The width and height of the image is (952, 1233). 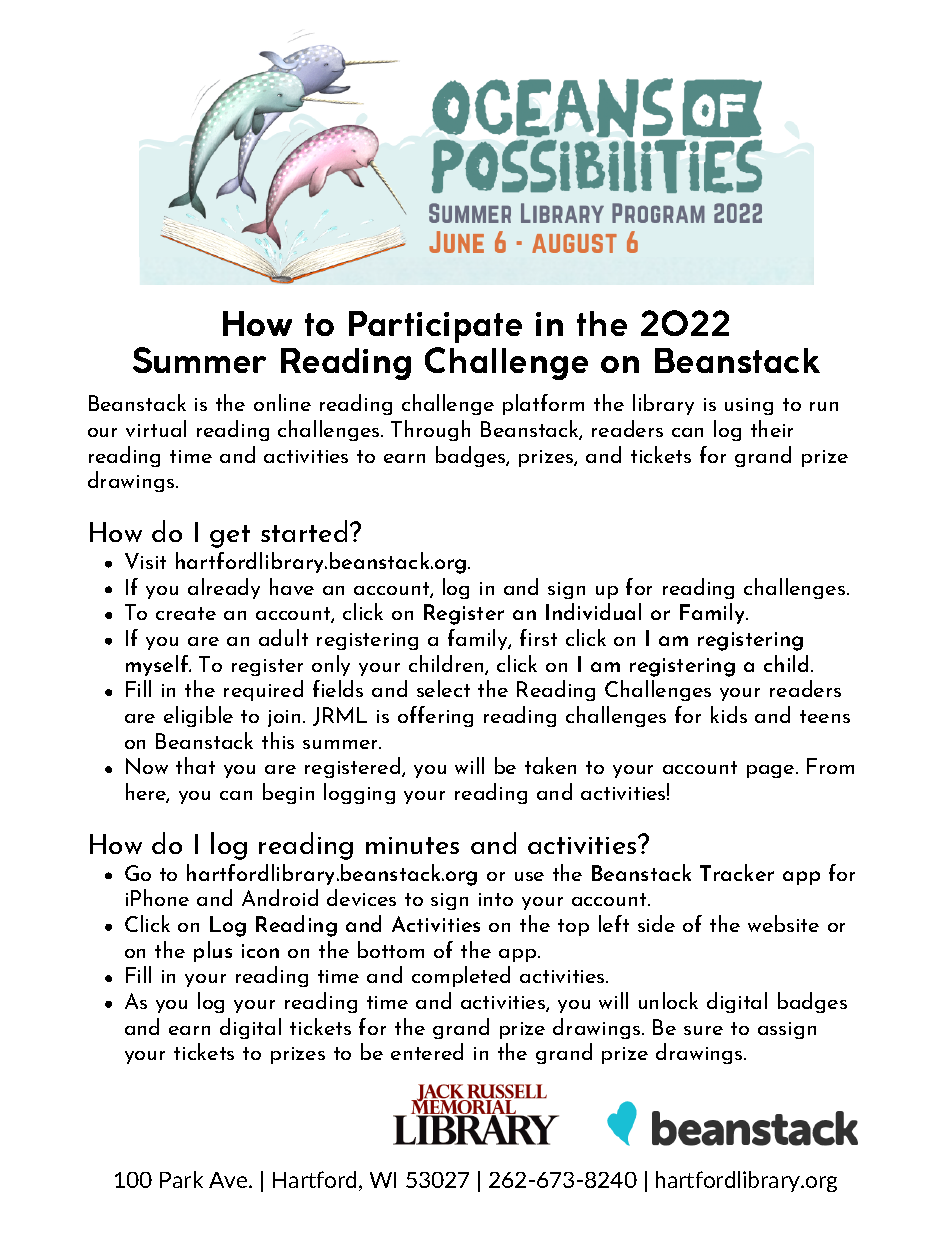 What do you see at coordinates (772, 428) in the image?
I see `their` at bounding box center [772, 428].
